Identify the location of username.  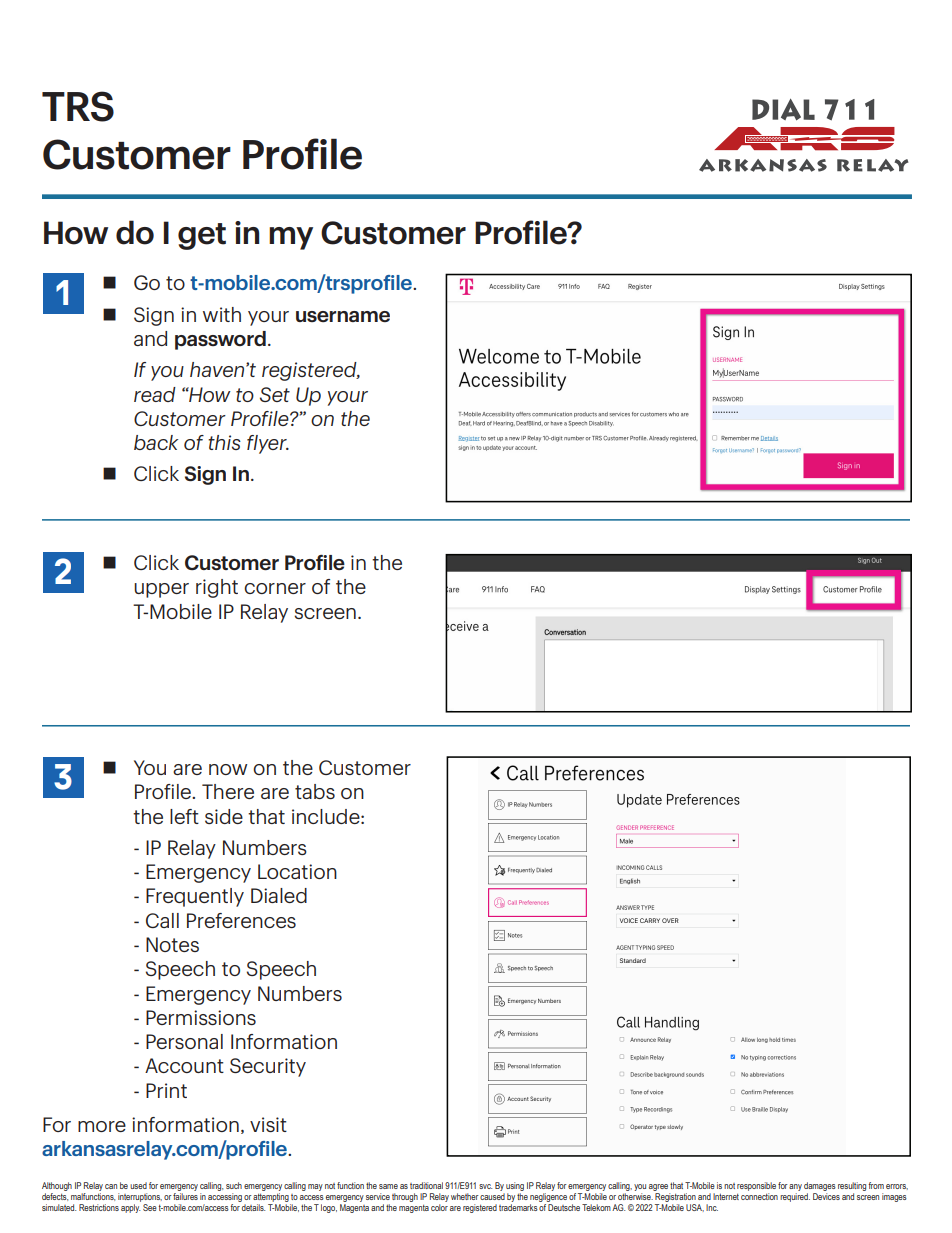
(343, 316).
